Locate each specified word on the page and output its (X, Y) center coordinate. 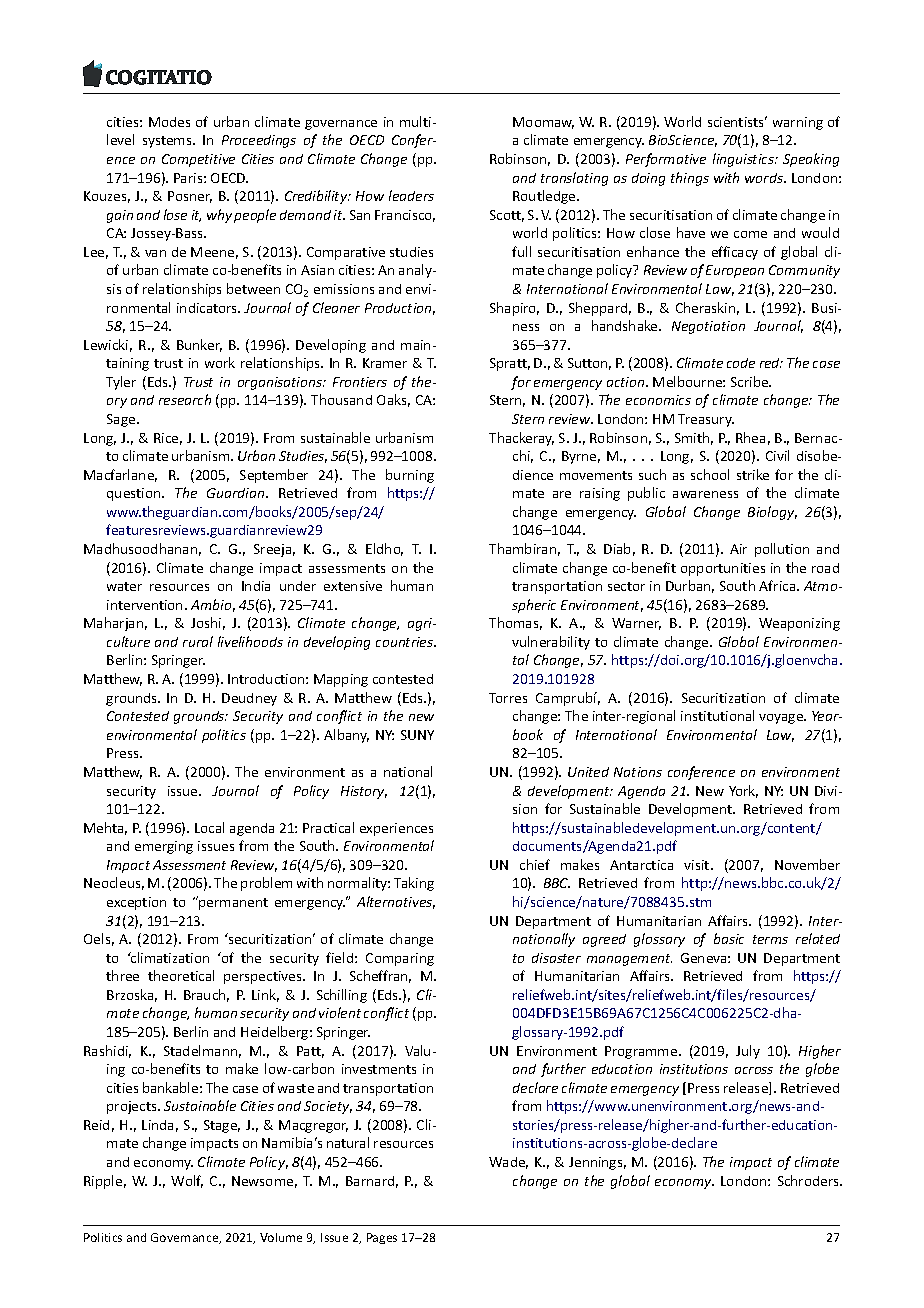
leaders (411, 195)
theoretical (181, 975)
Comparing (400, 959)
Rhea (750, 437)
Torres (508, 698)
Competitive (198, 160)
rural (198, 641)
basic (729, 938)
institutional (717, 715)
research (185, 399)
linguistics (744, 160)
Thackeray (521, 439)
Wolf (187, 1181)
